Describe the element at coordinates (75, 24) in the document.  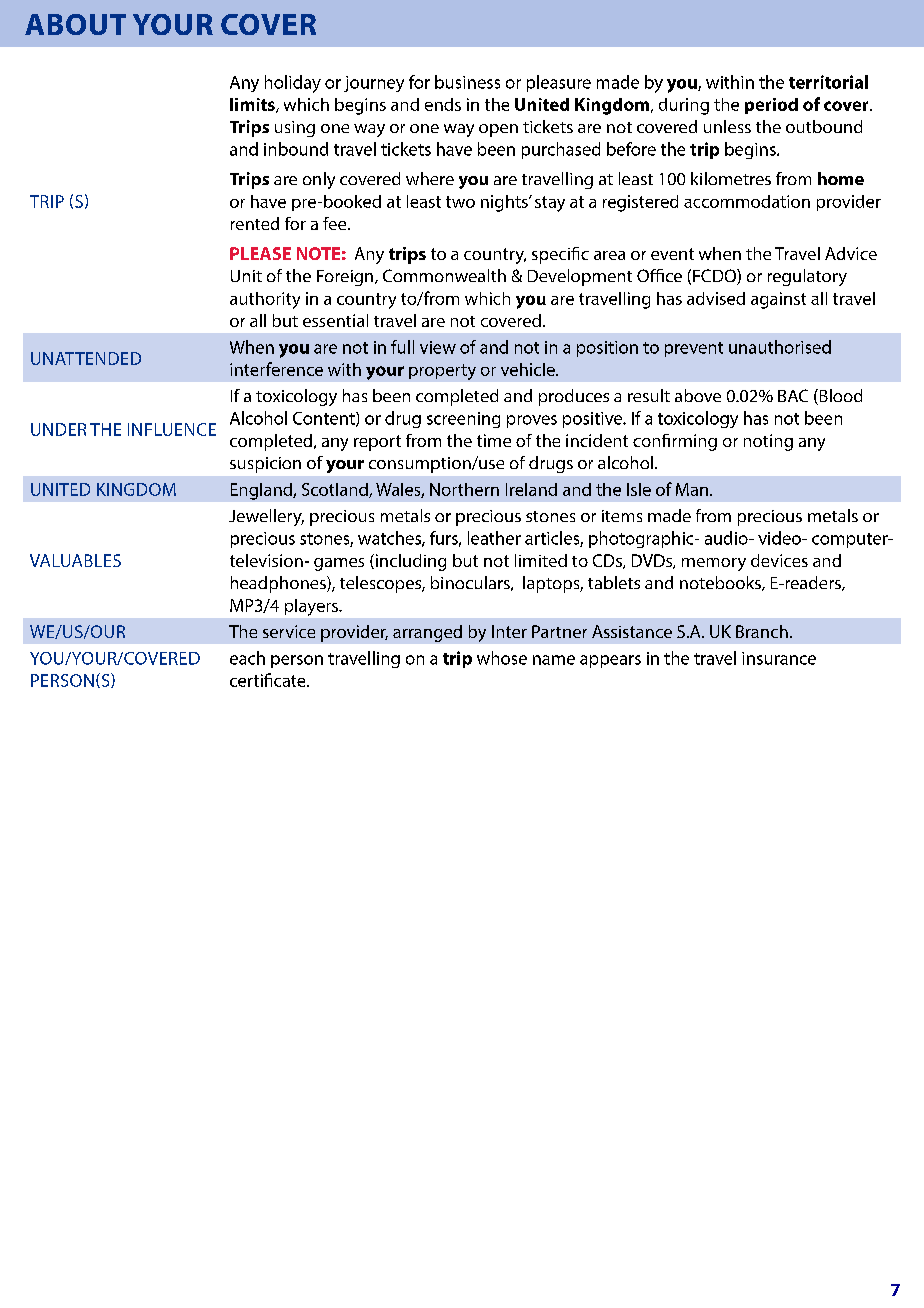
I see `ABOUT` at that location.
